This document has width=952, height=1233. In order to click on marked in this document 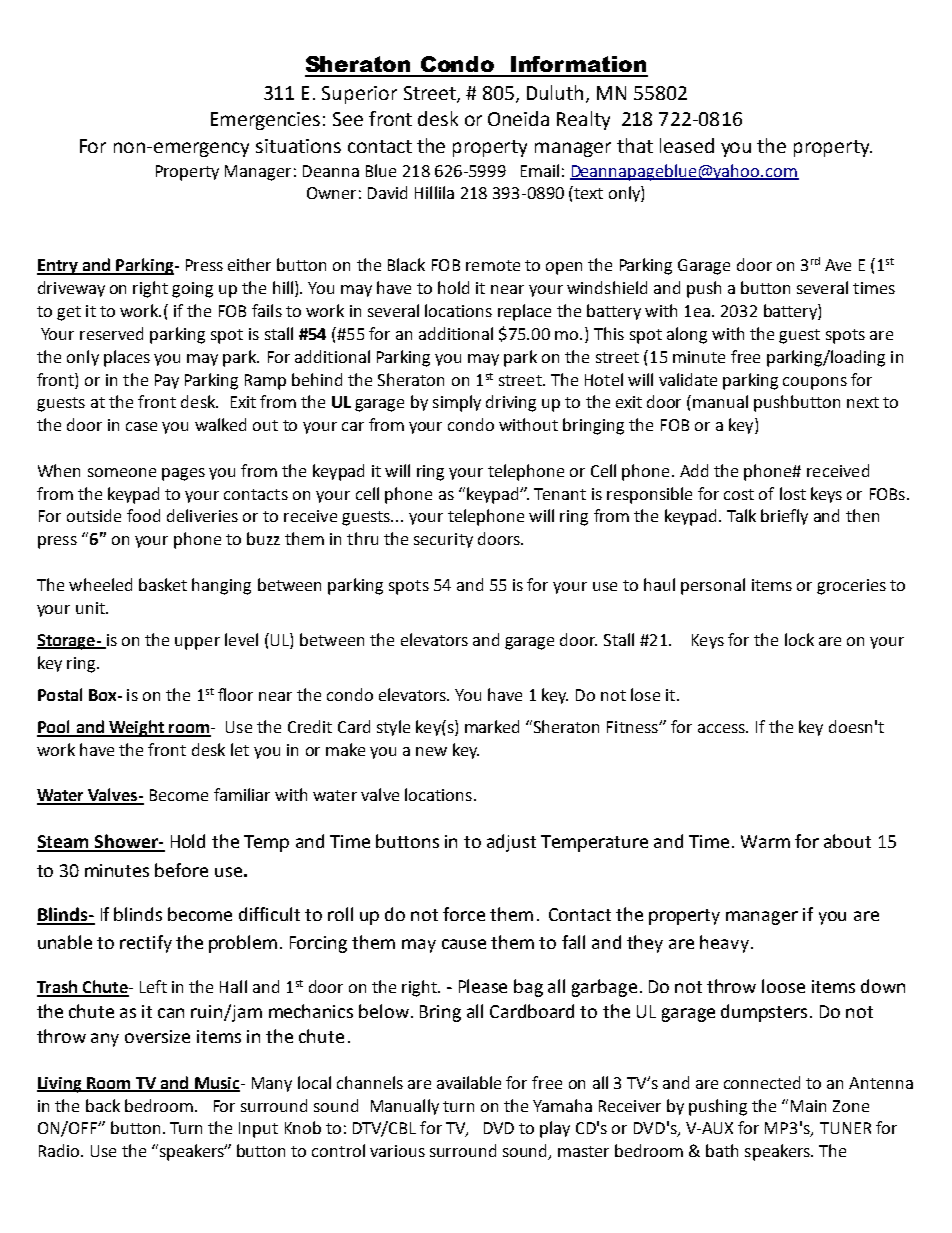, I will do `click(492, 726)`.
